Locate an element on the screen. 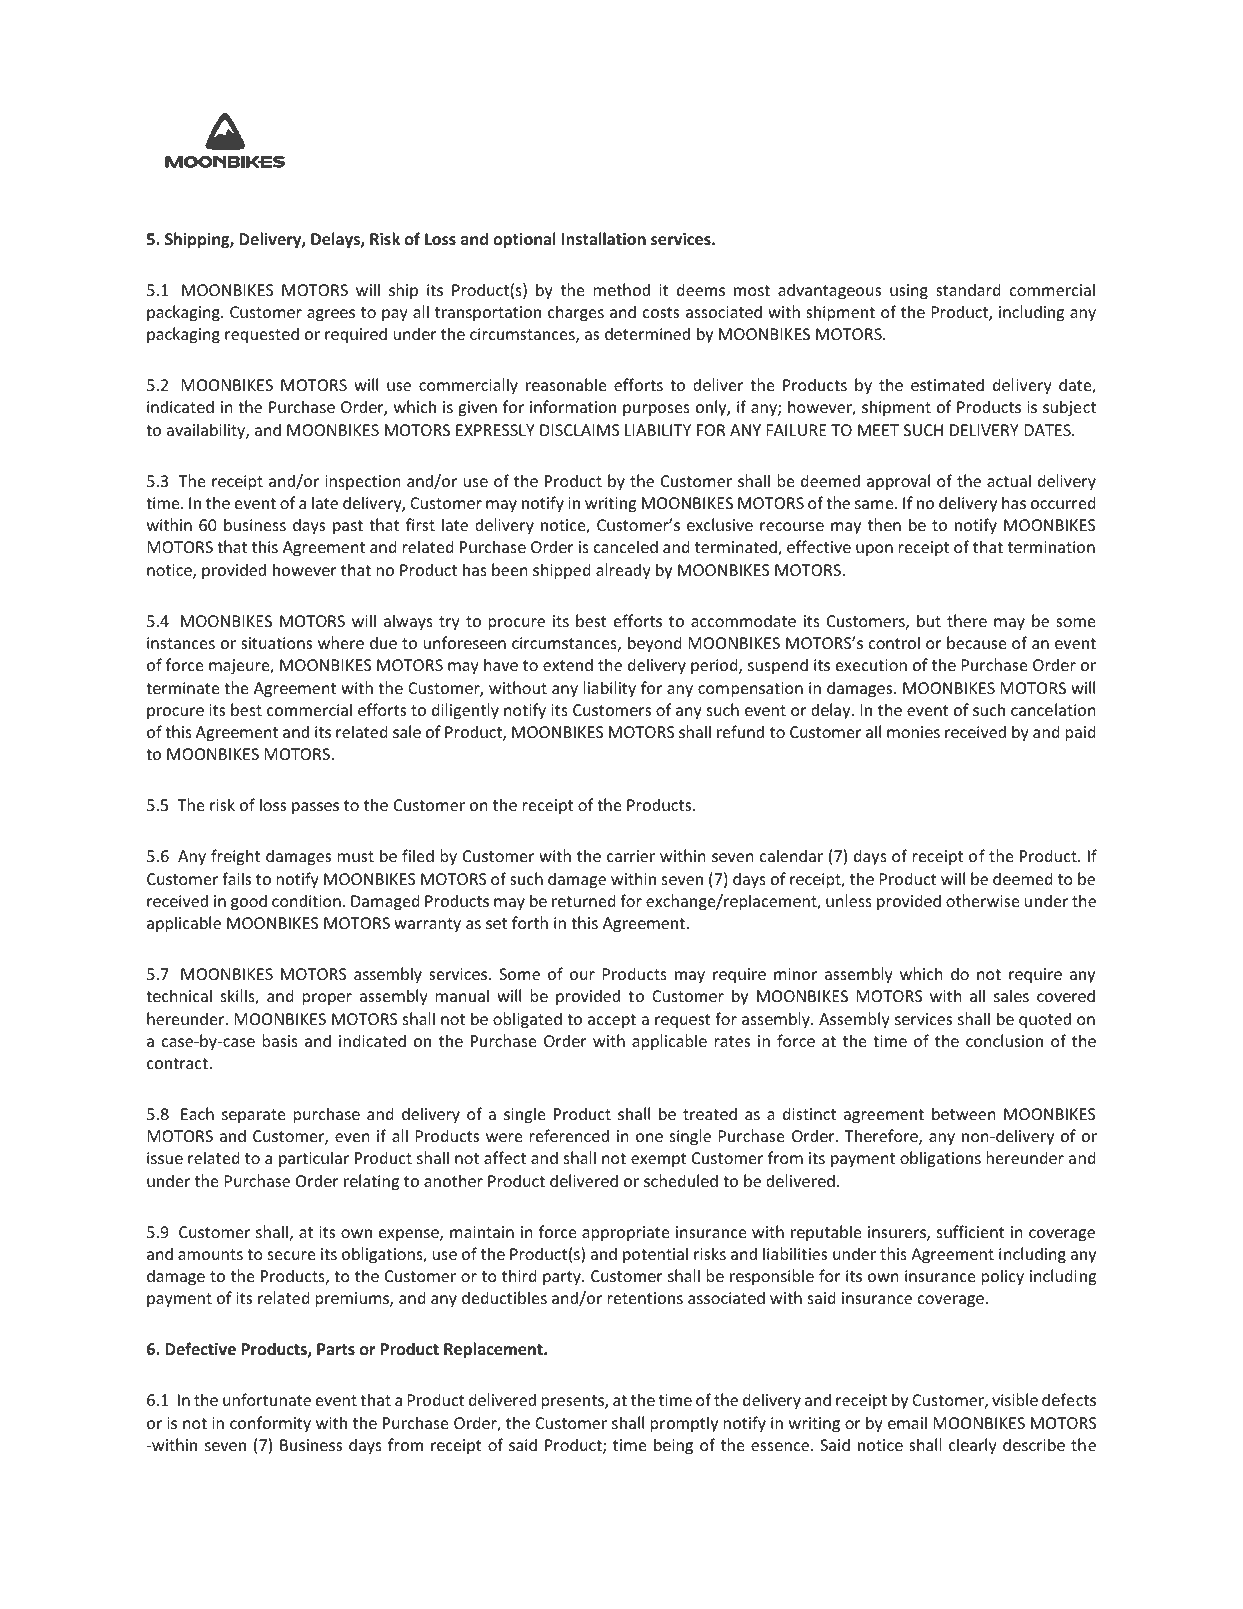 The image size is (1243, 1609). conclusion is located at coordinates (1004, 1040).
